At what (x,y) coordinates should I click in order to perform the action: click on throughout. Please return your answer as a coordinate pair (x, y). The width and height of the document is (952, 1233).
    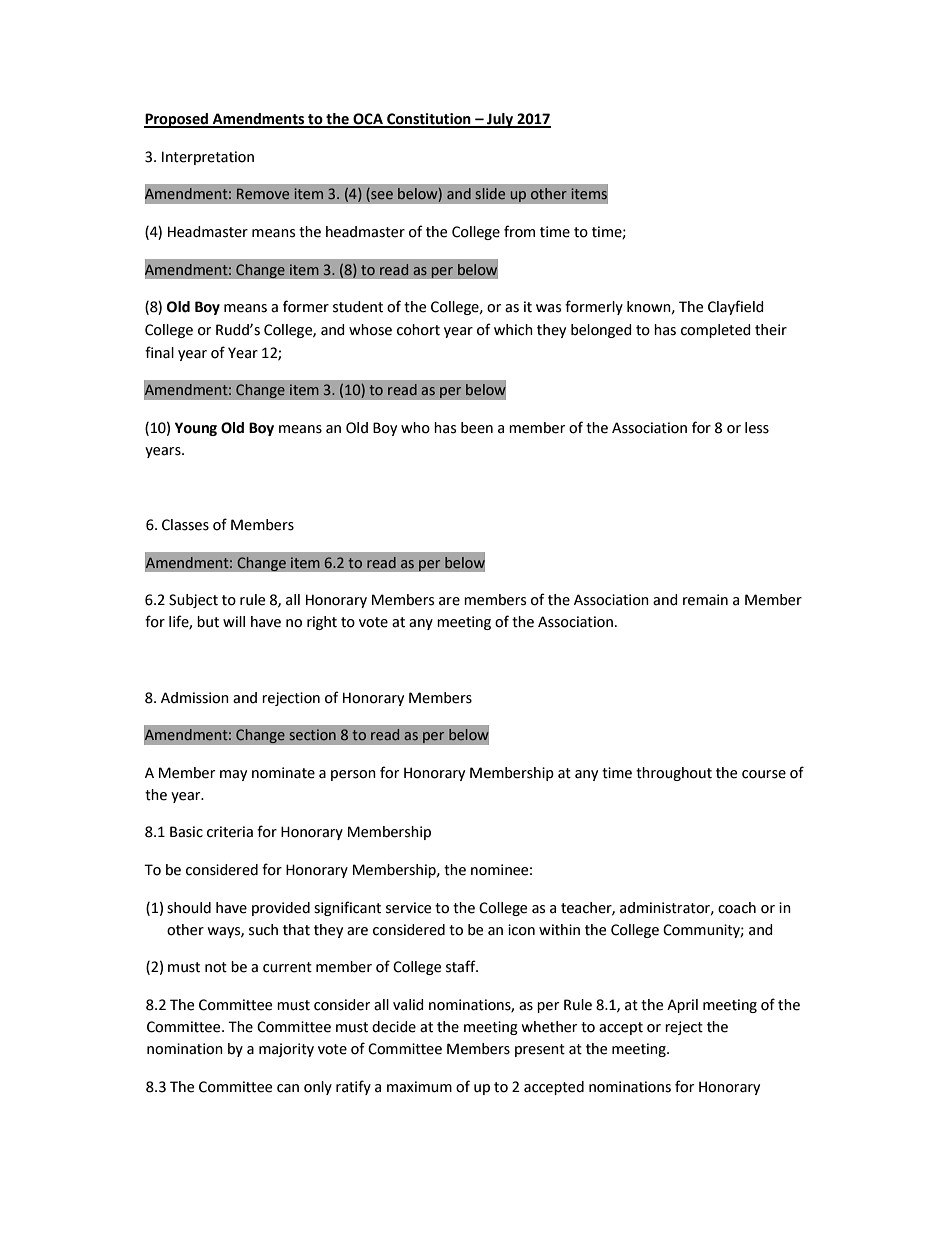
    Looking at the image, I should click on (674, 774).
